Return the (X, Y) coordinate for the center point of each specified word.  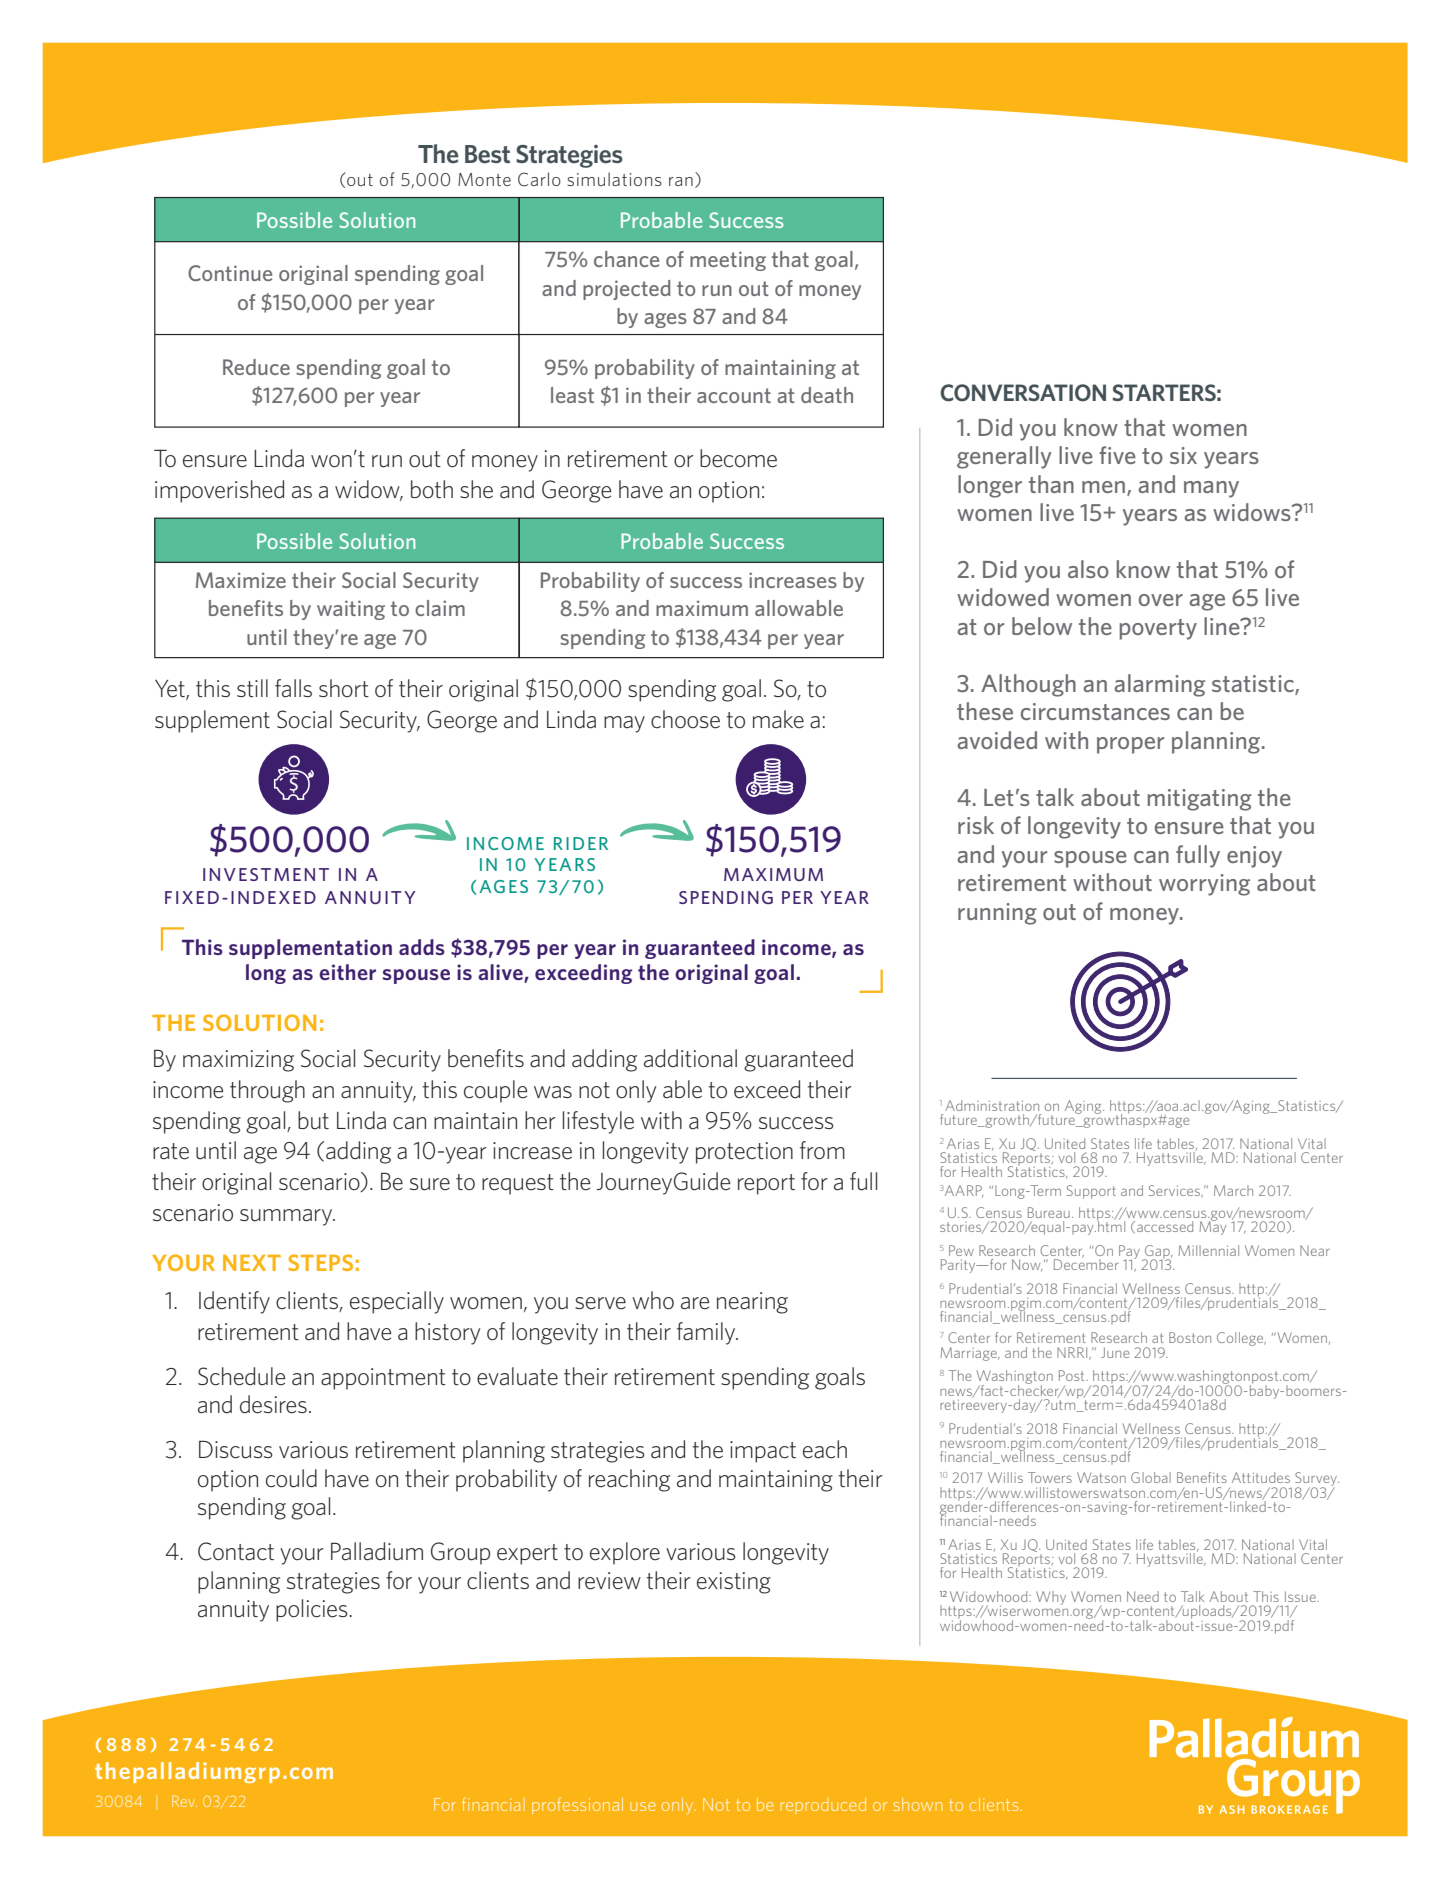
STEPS (320, 1262)
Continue (230, 273)
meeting (728, 261)
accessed (1165, 1226)
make (778, 719)
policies (313, 1610)
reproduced (823, 1806)
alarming (1159, 685)
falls (293, 688)
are (695, 1303)
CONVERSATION (1023, 393)
